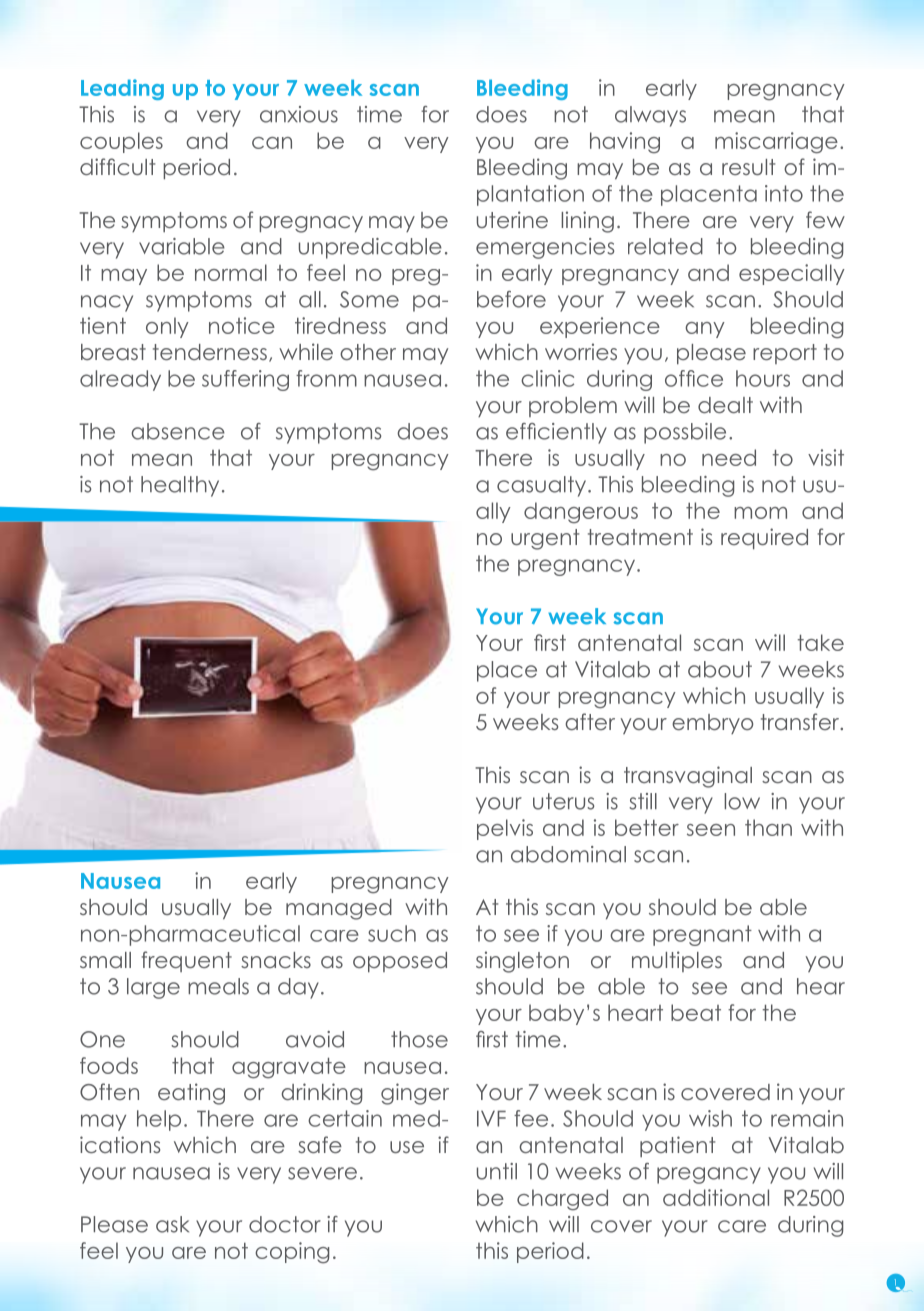  I want to click on couples, so click(121, 142).
